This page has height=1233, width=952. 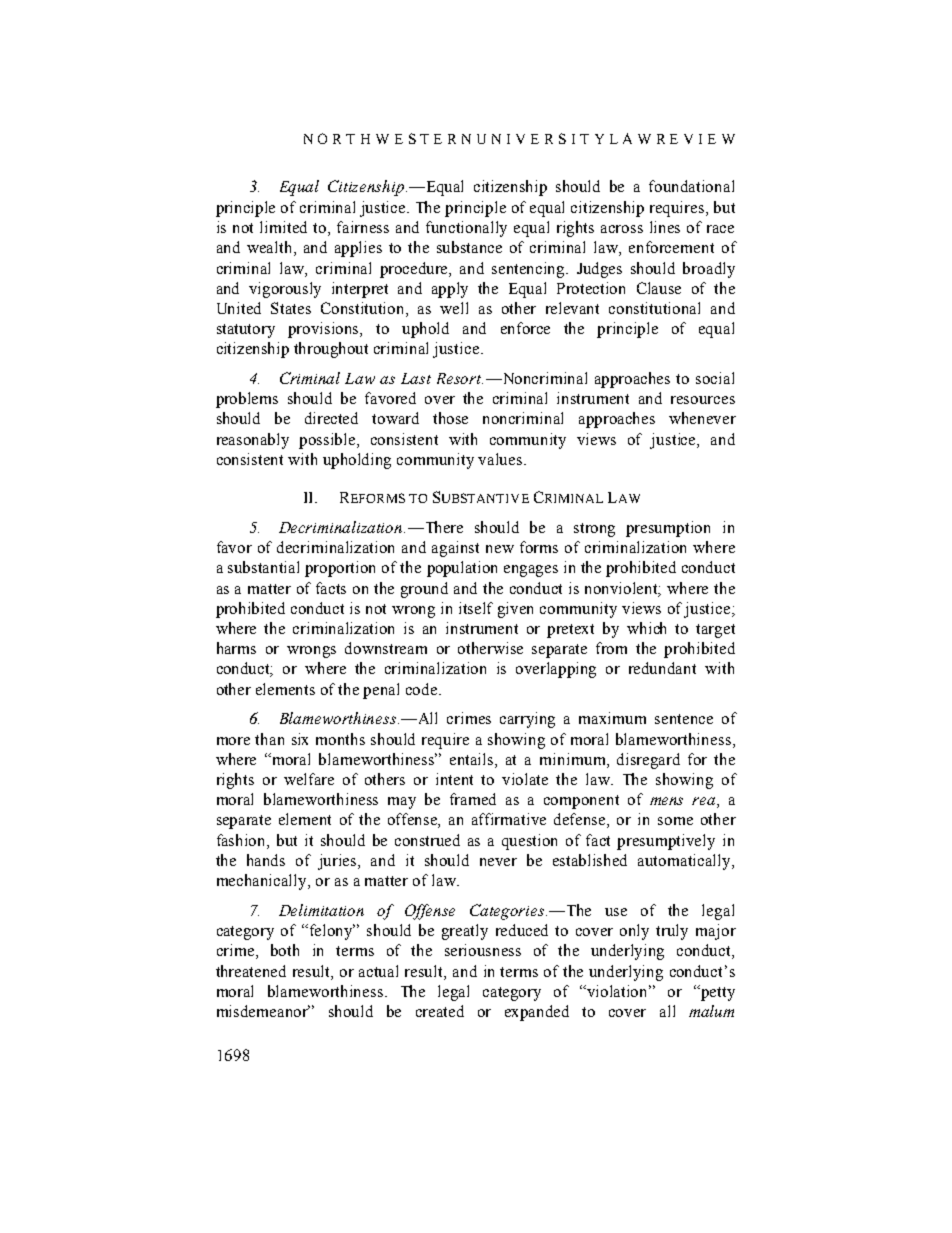 What do you see at coordinates (684, 719) in the page?
I see `sentence` at bounding box center [684, 719].
